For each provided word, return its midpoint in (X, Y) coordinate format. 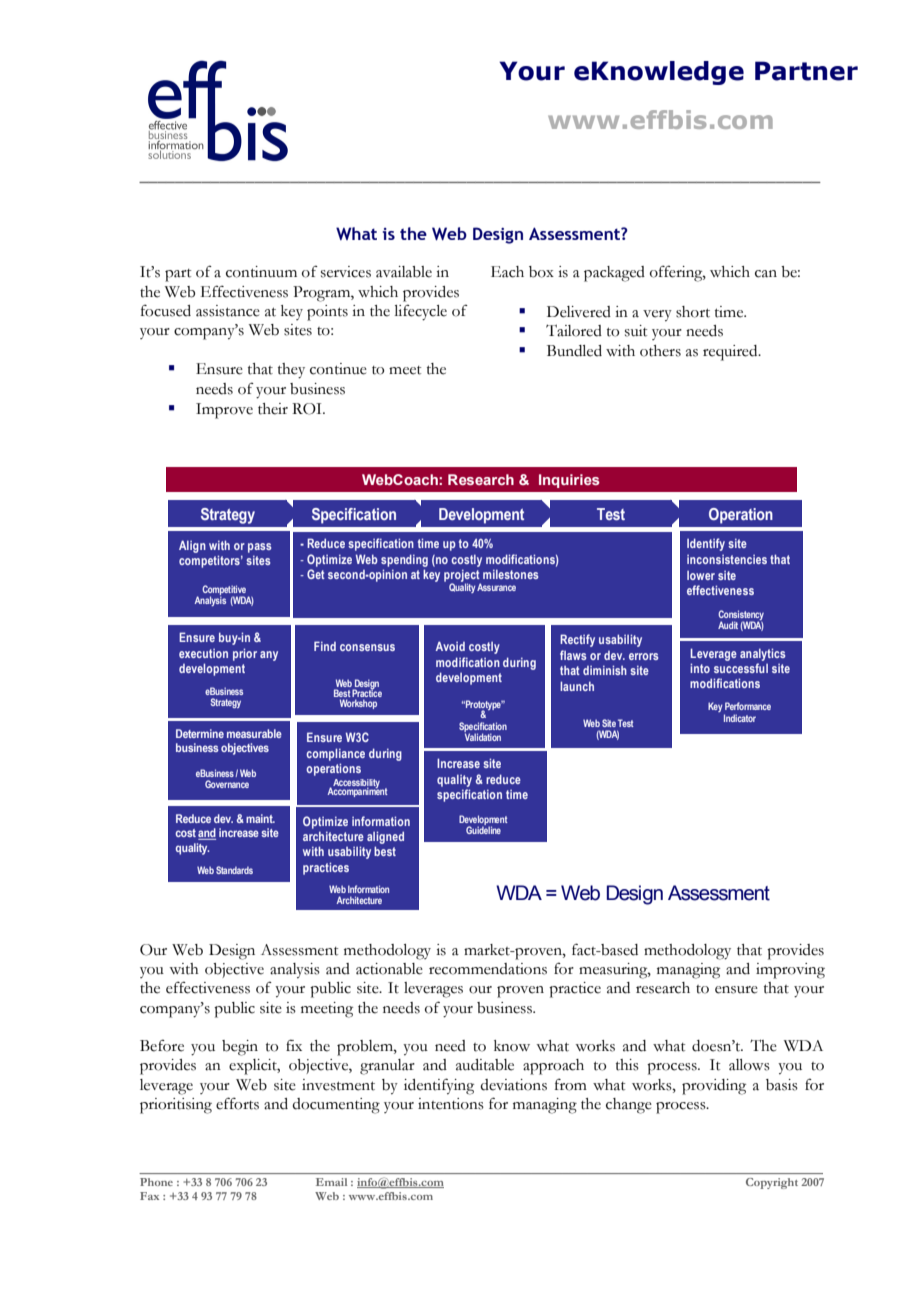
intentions (451, 1104)
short (693, 312)
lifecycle (421, 312)
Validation (482, 736)
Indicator (740, 718)
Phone (156, 1182)
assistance (228, 311)
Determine (200, 733)
